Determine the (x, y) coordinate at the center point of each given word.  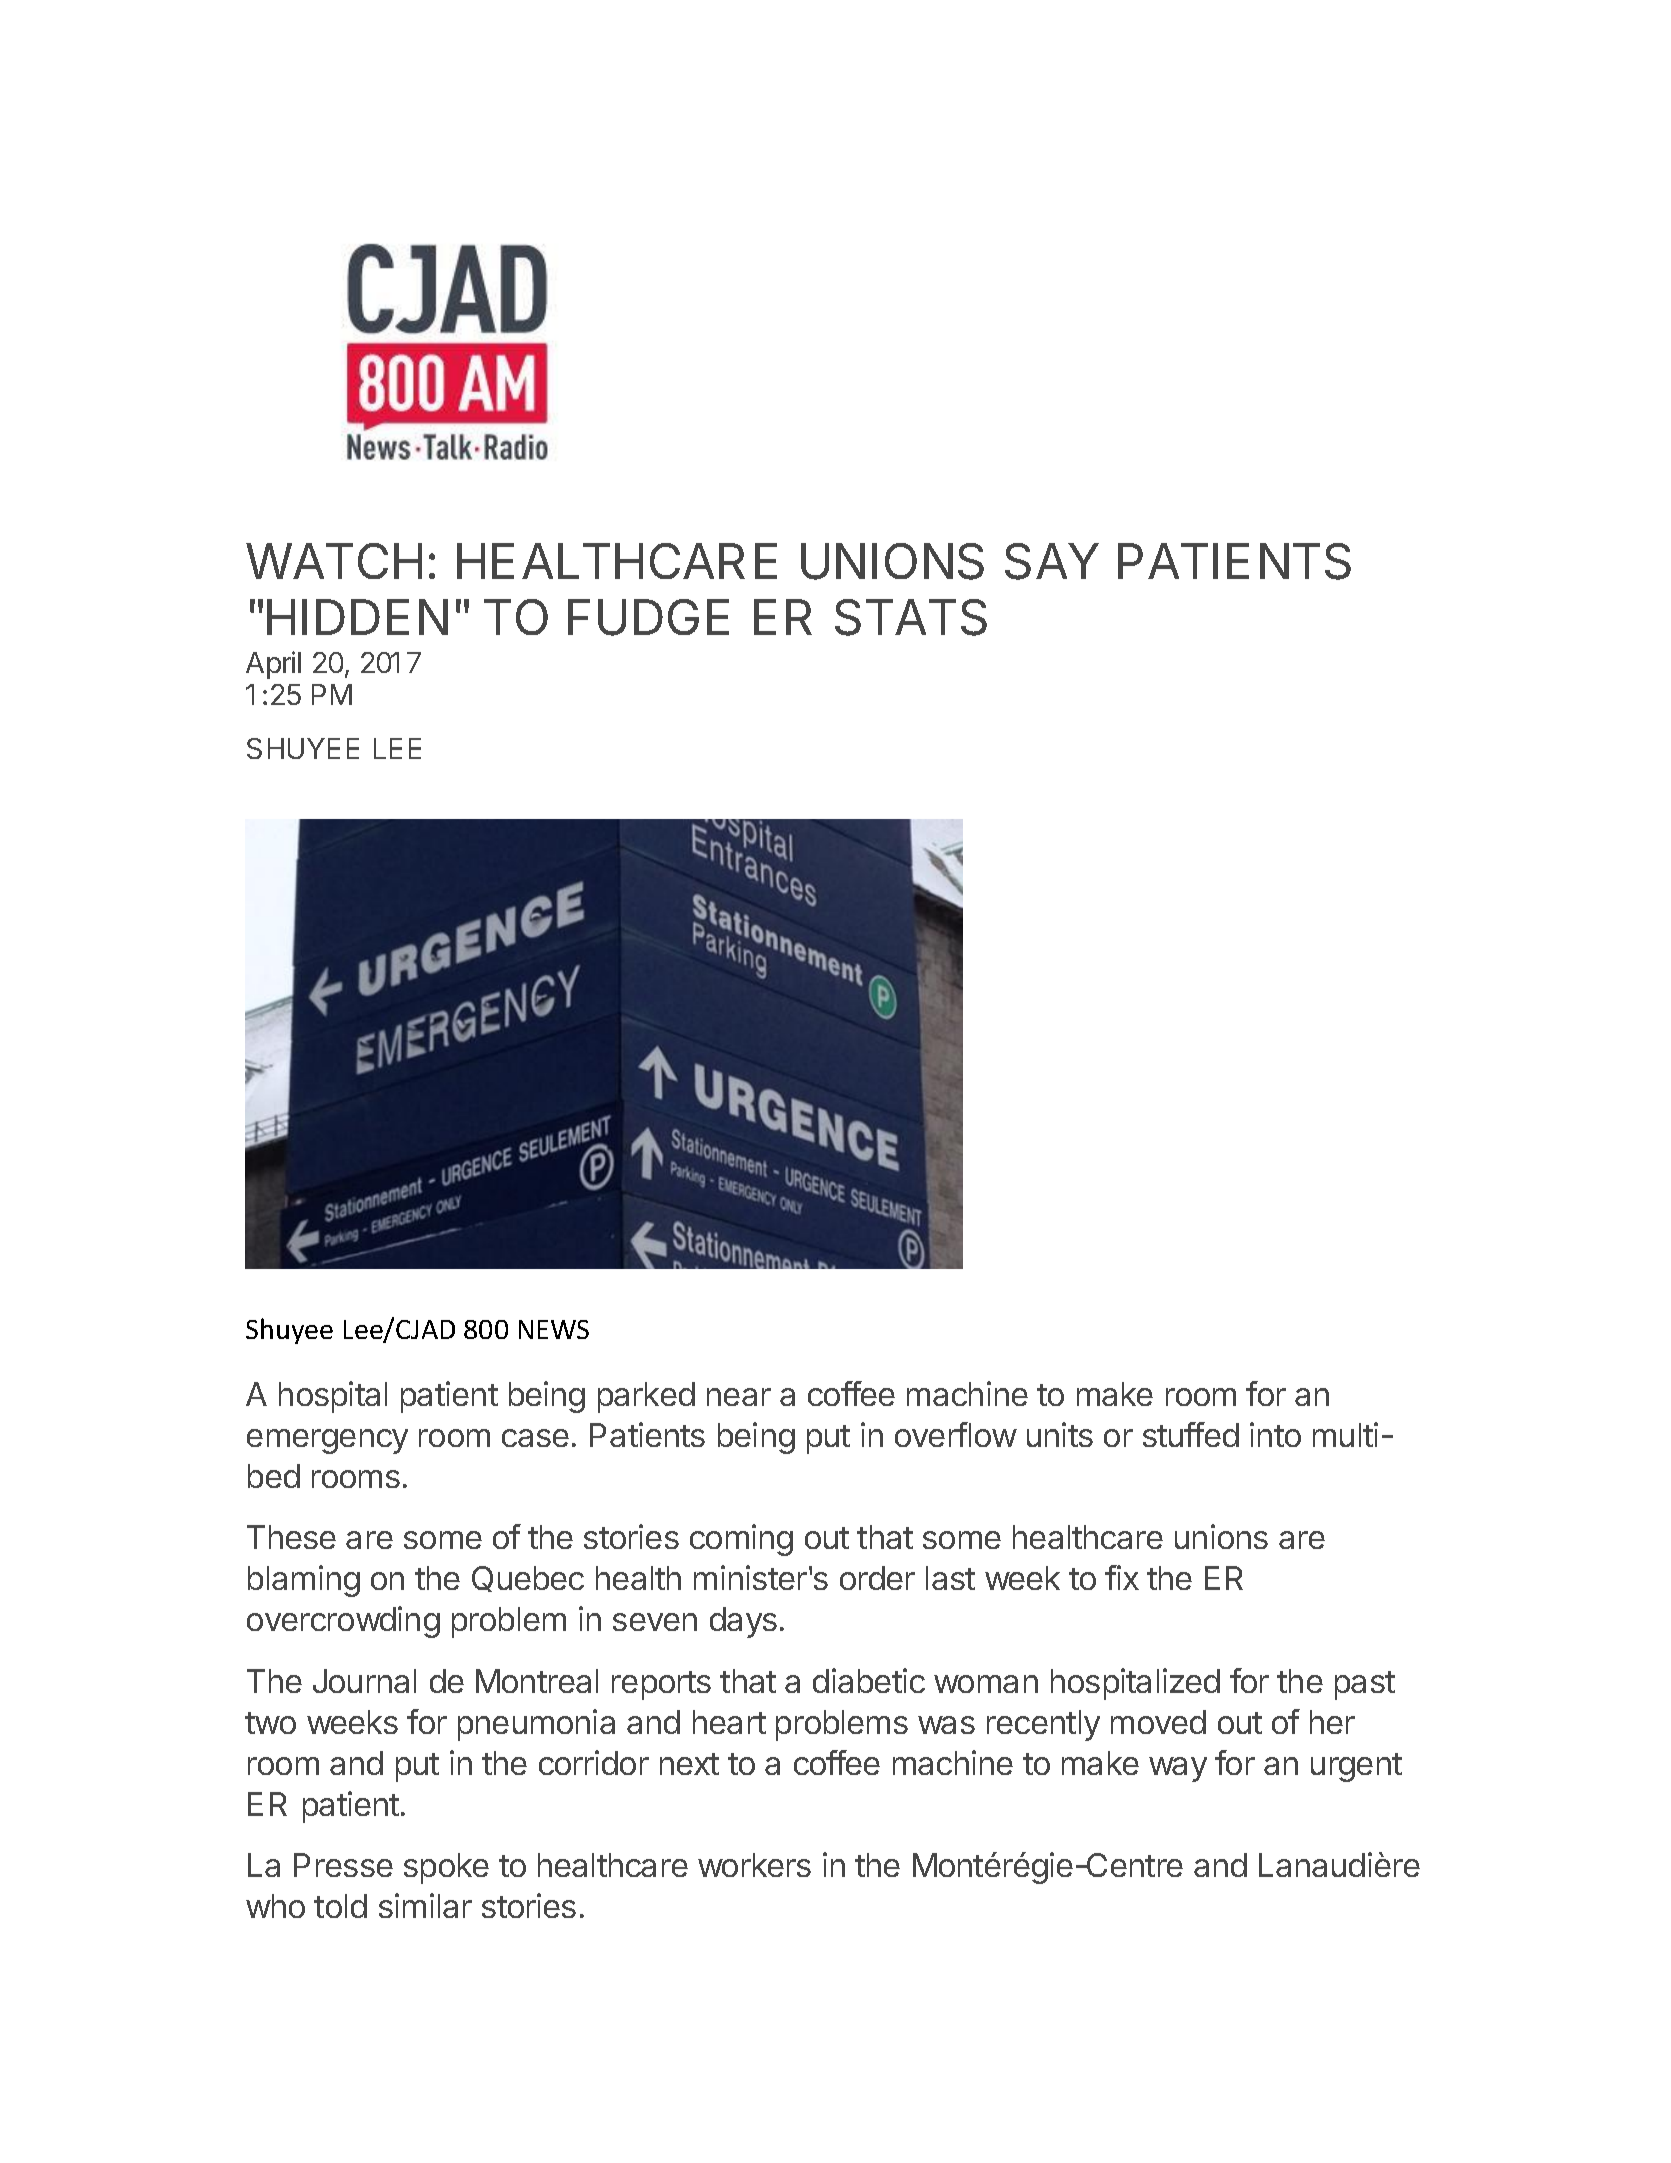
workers (754, 1865)
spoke (446, 1868)
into (1275, 1434)
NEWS (554, 1329)
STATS (911, 617)
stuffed (1191, 1434)
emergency (327, 1441)
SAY (1052, 561)
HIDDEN (357, 617)
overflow (956, 1434)
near (739, 1397)
